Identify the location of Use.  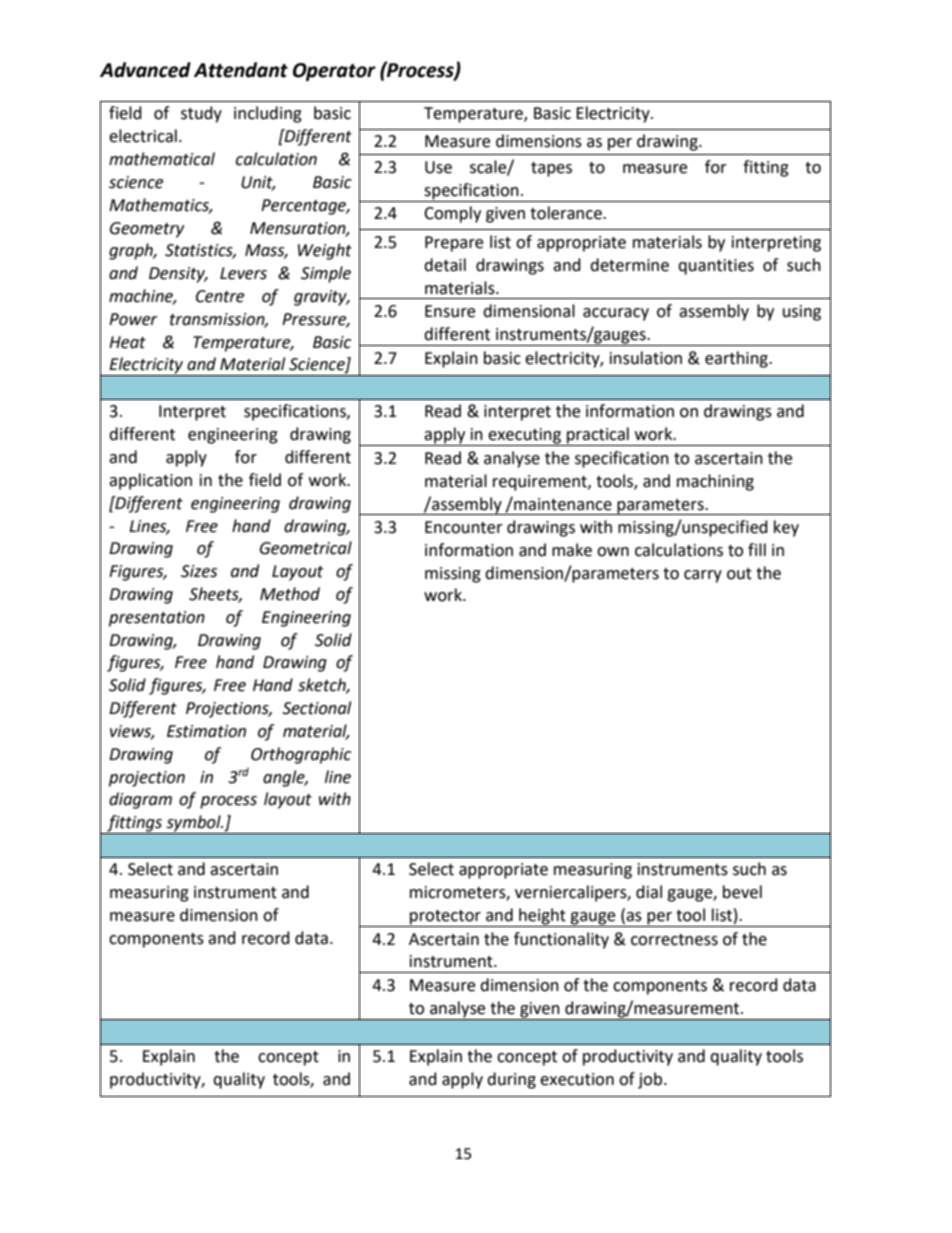
(438, 167).
